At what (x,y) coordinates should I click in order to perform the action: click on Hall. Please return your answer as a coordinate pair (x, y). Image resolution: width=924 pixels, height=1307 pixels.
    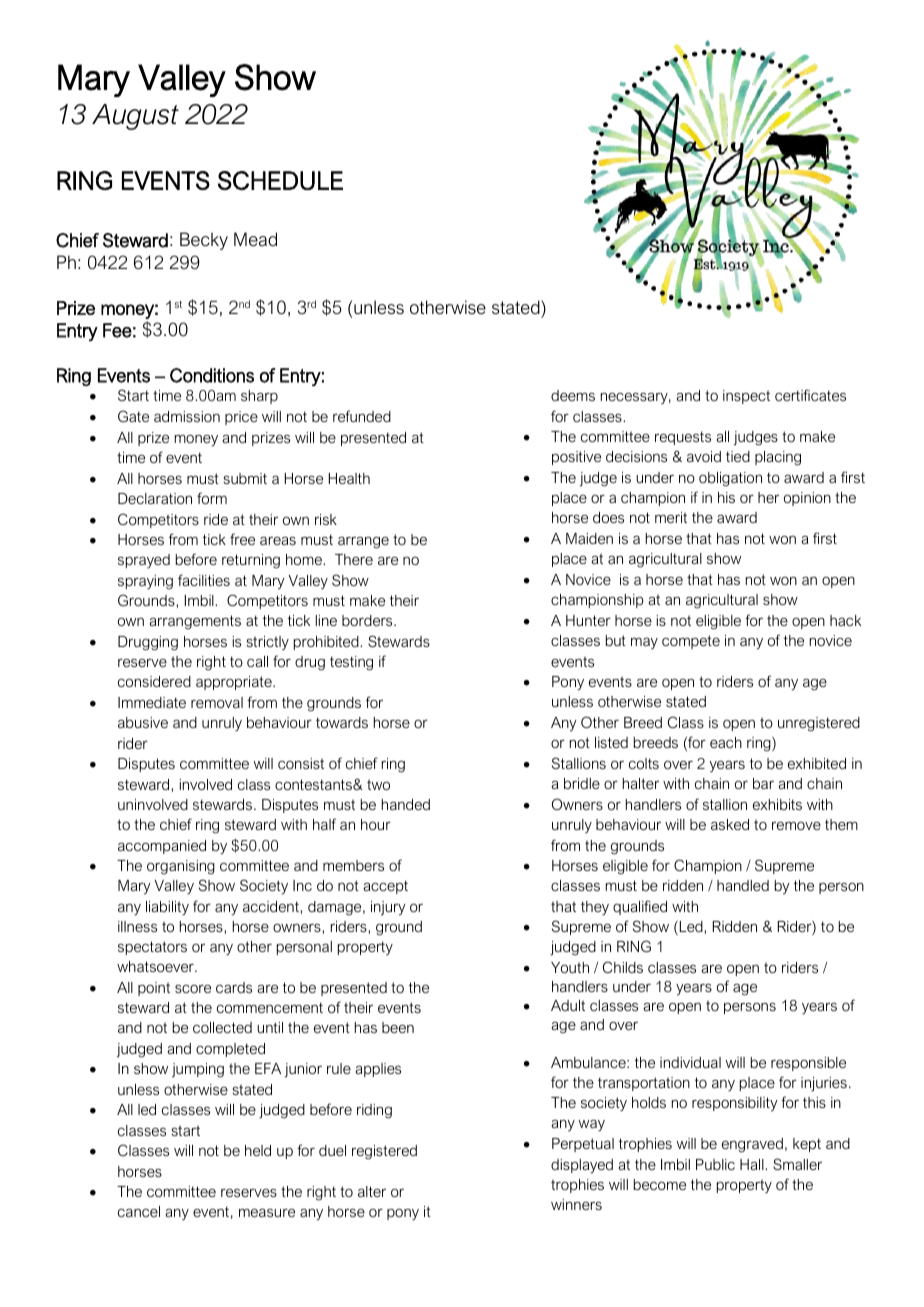
    Looking at the image, I should click on (753, 1164).
